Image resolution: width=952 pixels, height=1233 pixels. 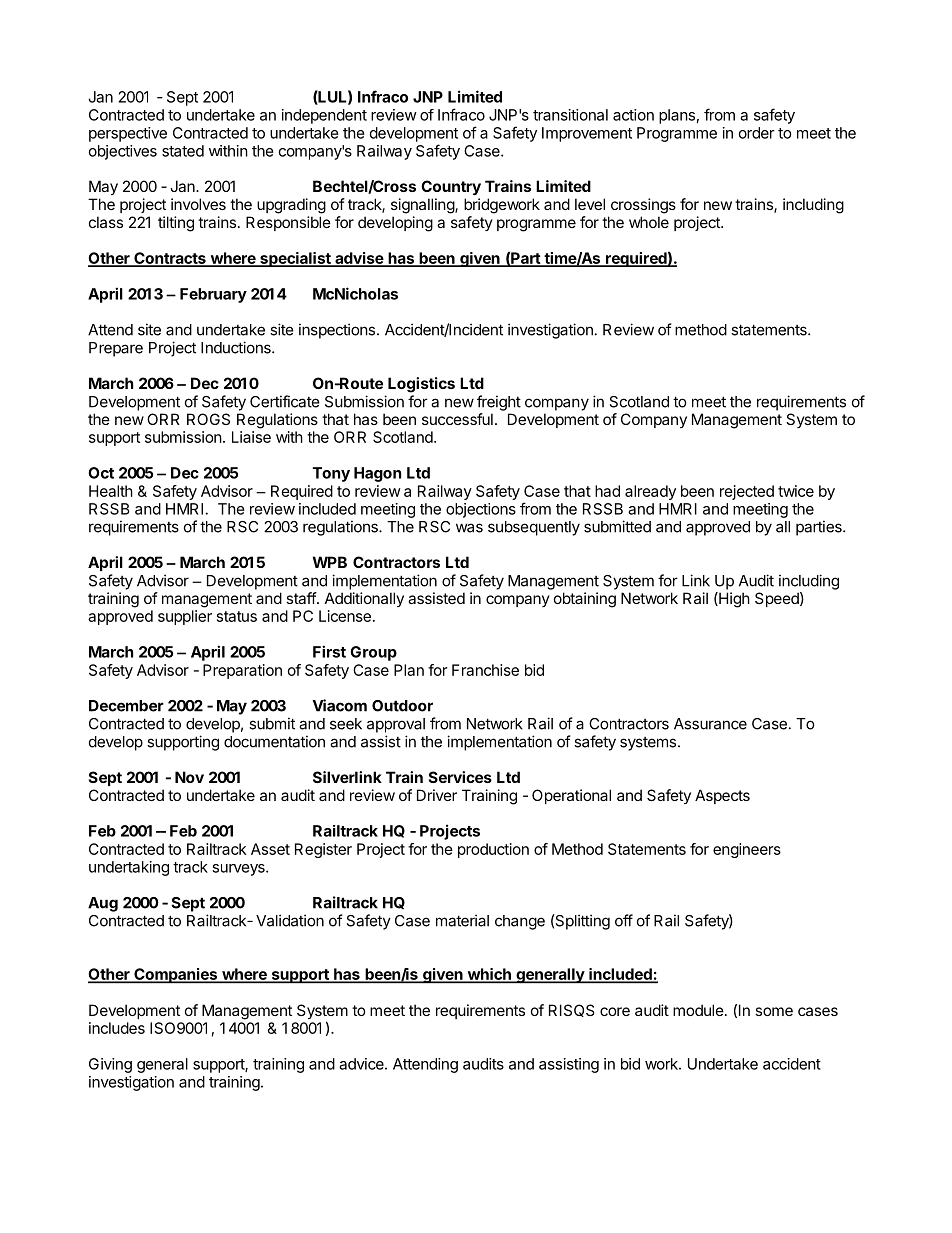 I want to click on includes, so click(x=117, y=1028).
